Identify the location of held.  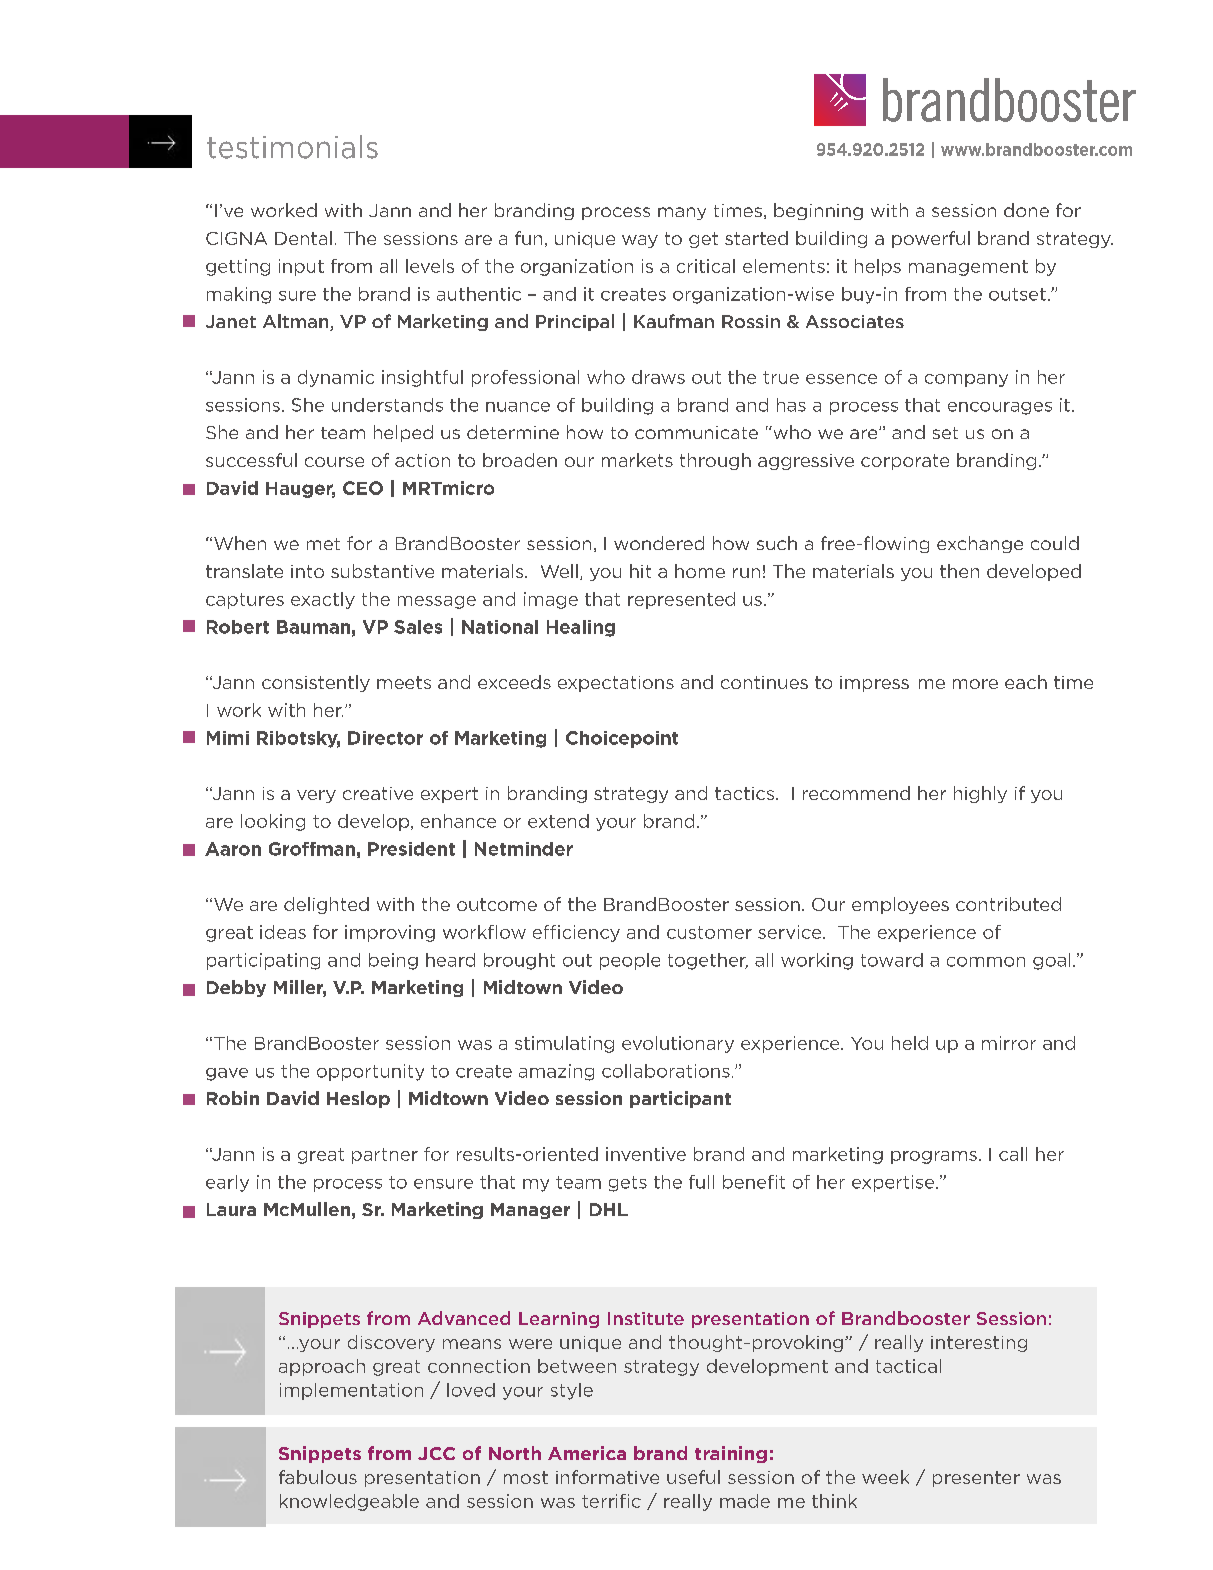
(910, 1043).
